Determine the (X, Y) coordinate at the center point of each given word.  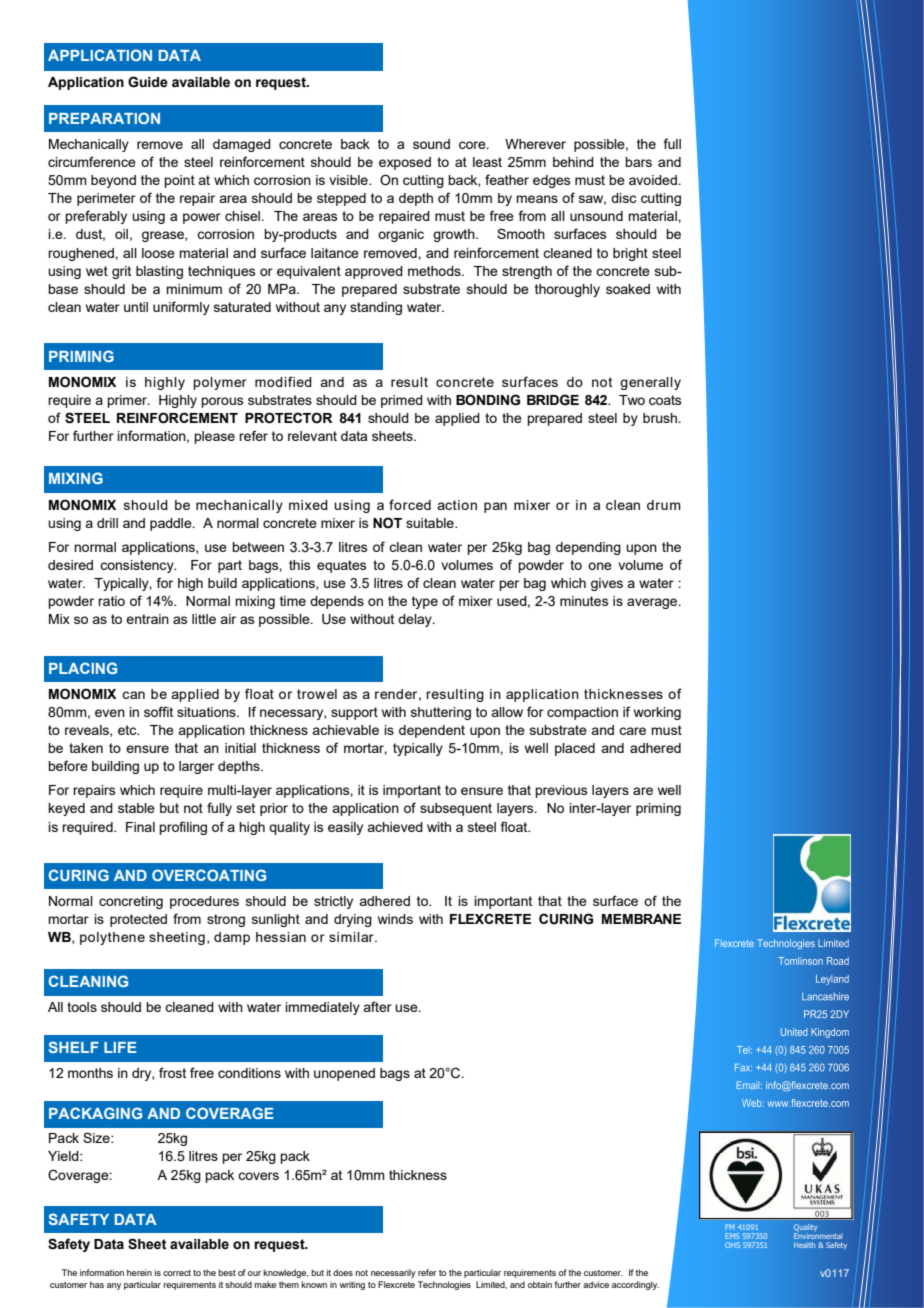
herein (139, 1272)
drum (664, 505)
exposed (405, 163)
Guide (148, 82)
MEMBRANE (641, 919)
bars (638, 162)
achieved (395, 827)
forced (410, 504)
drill (107, 523)
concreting (131, 902)
